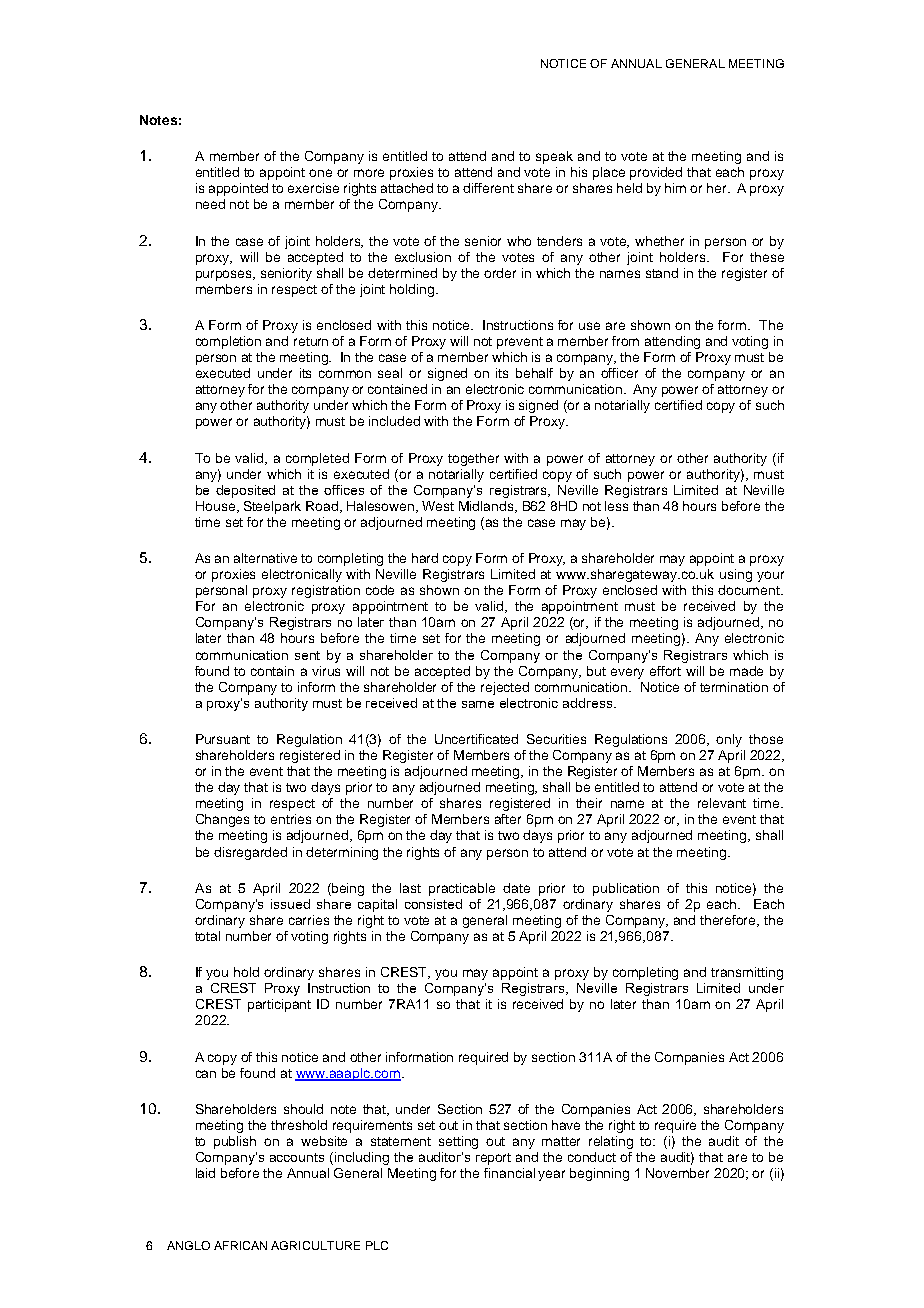  I want to click on AFRICAN, so click(240, 1245).
